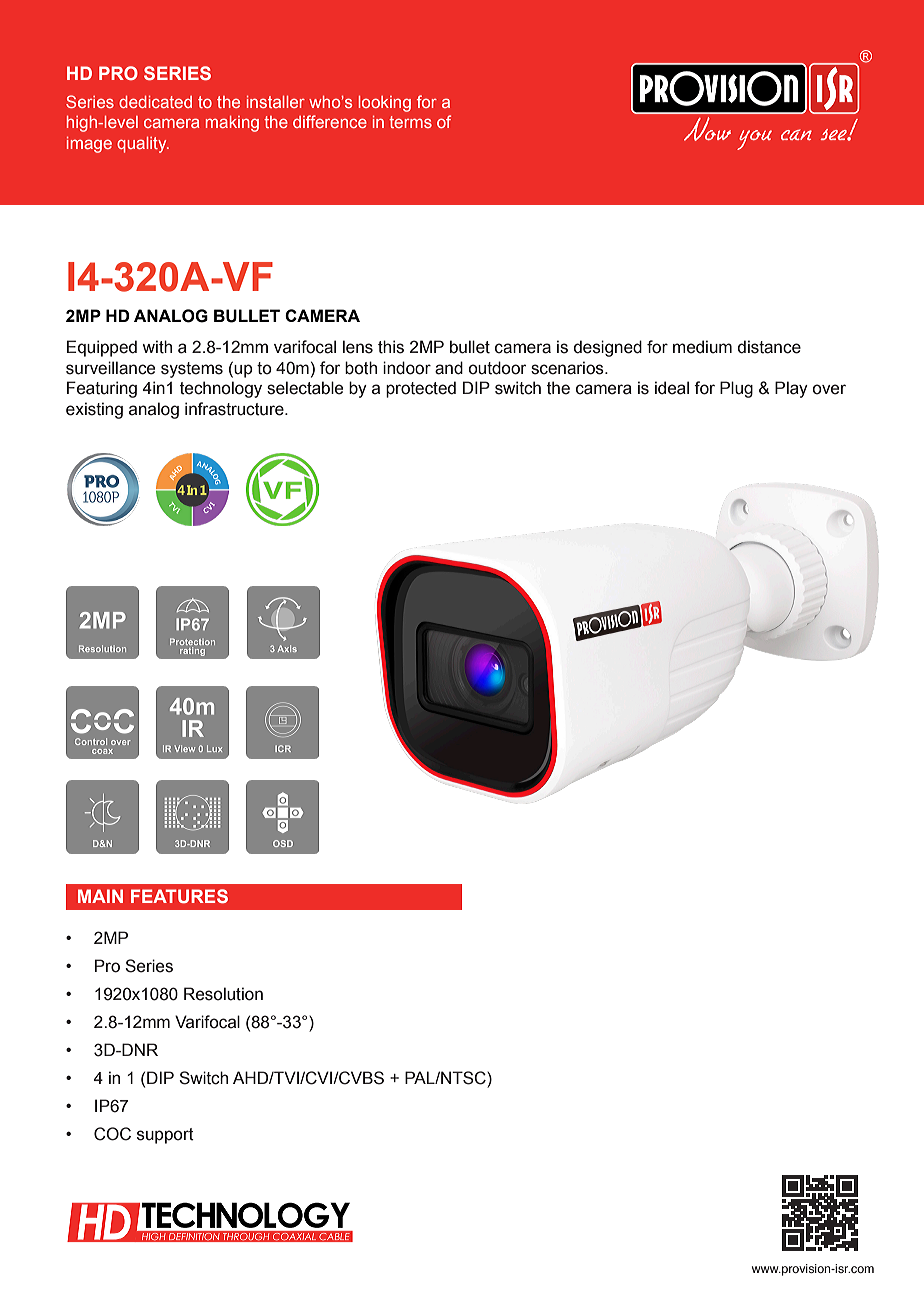 Image resolution: width=924 pixels, height=1308 pixels. Describe the element at coordinates (791, 389) in the page. I see `Play` at that location.
